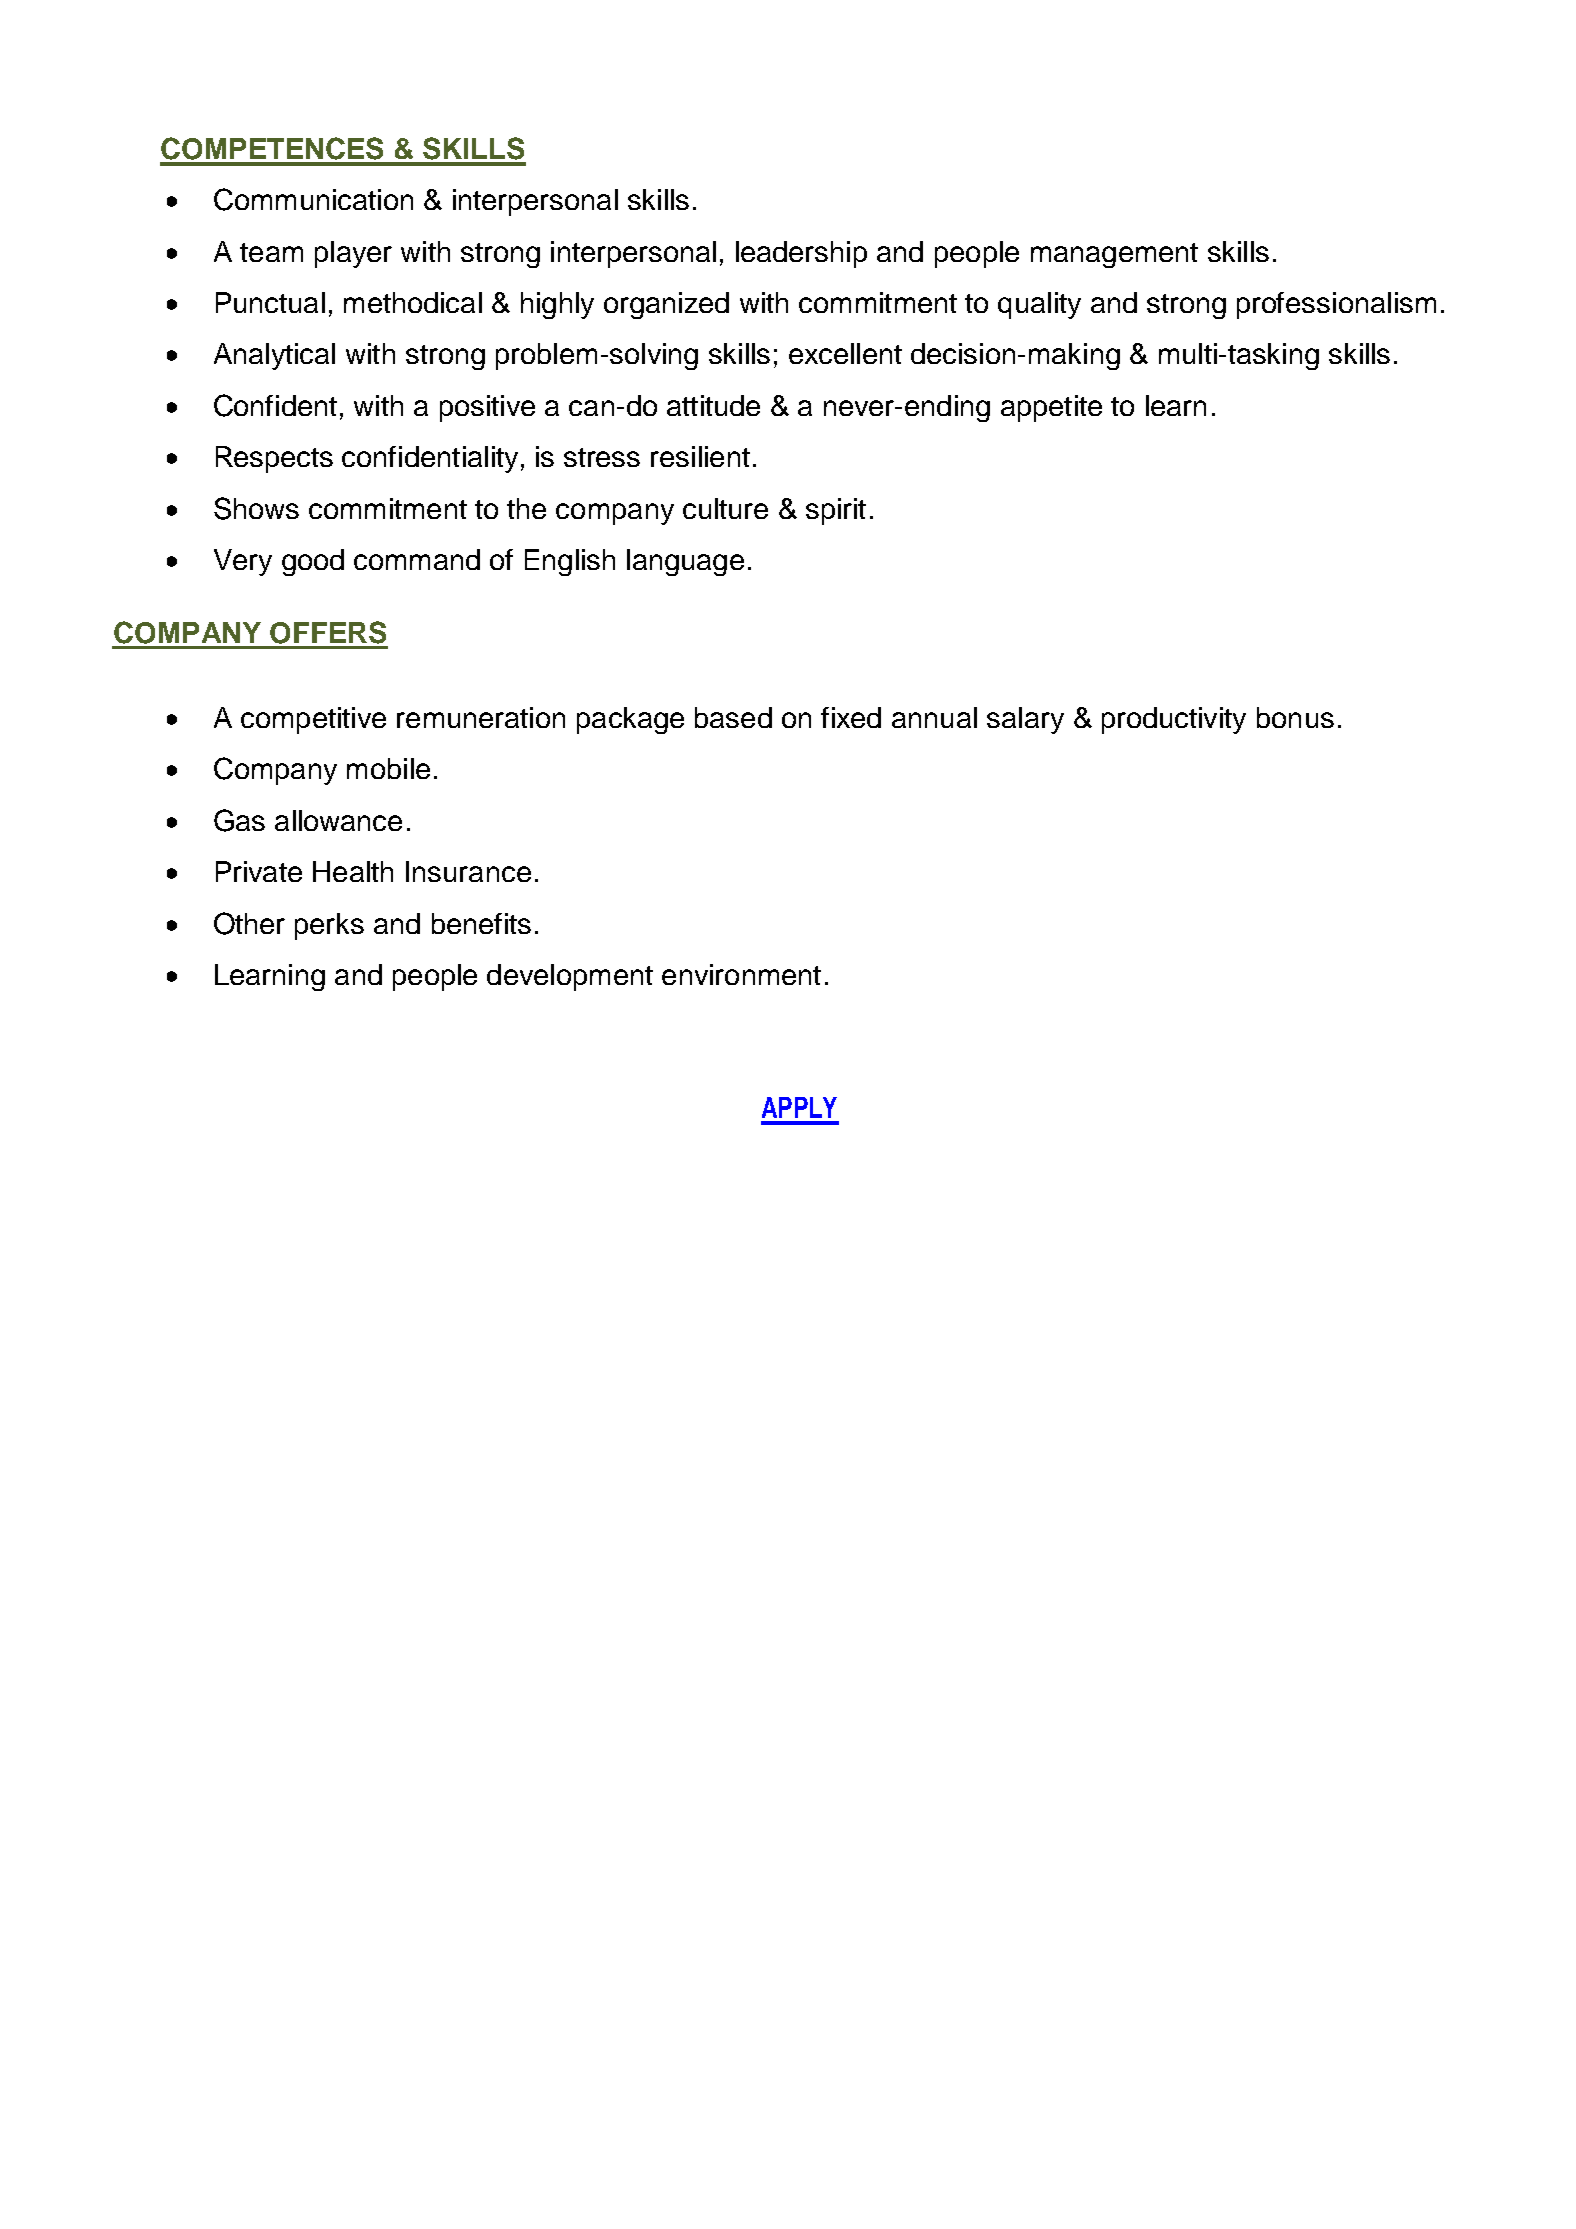 Image resolution: width=1576 pixels, height=2229 pixels. I want to click on environment, so click(741, 974).
